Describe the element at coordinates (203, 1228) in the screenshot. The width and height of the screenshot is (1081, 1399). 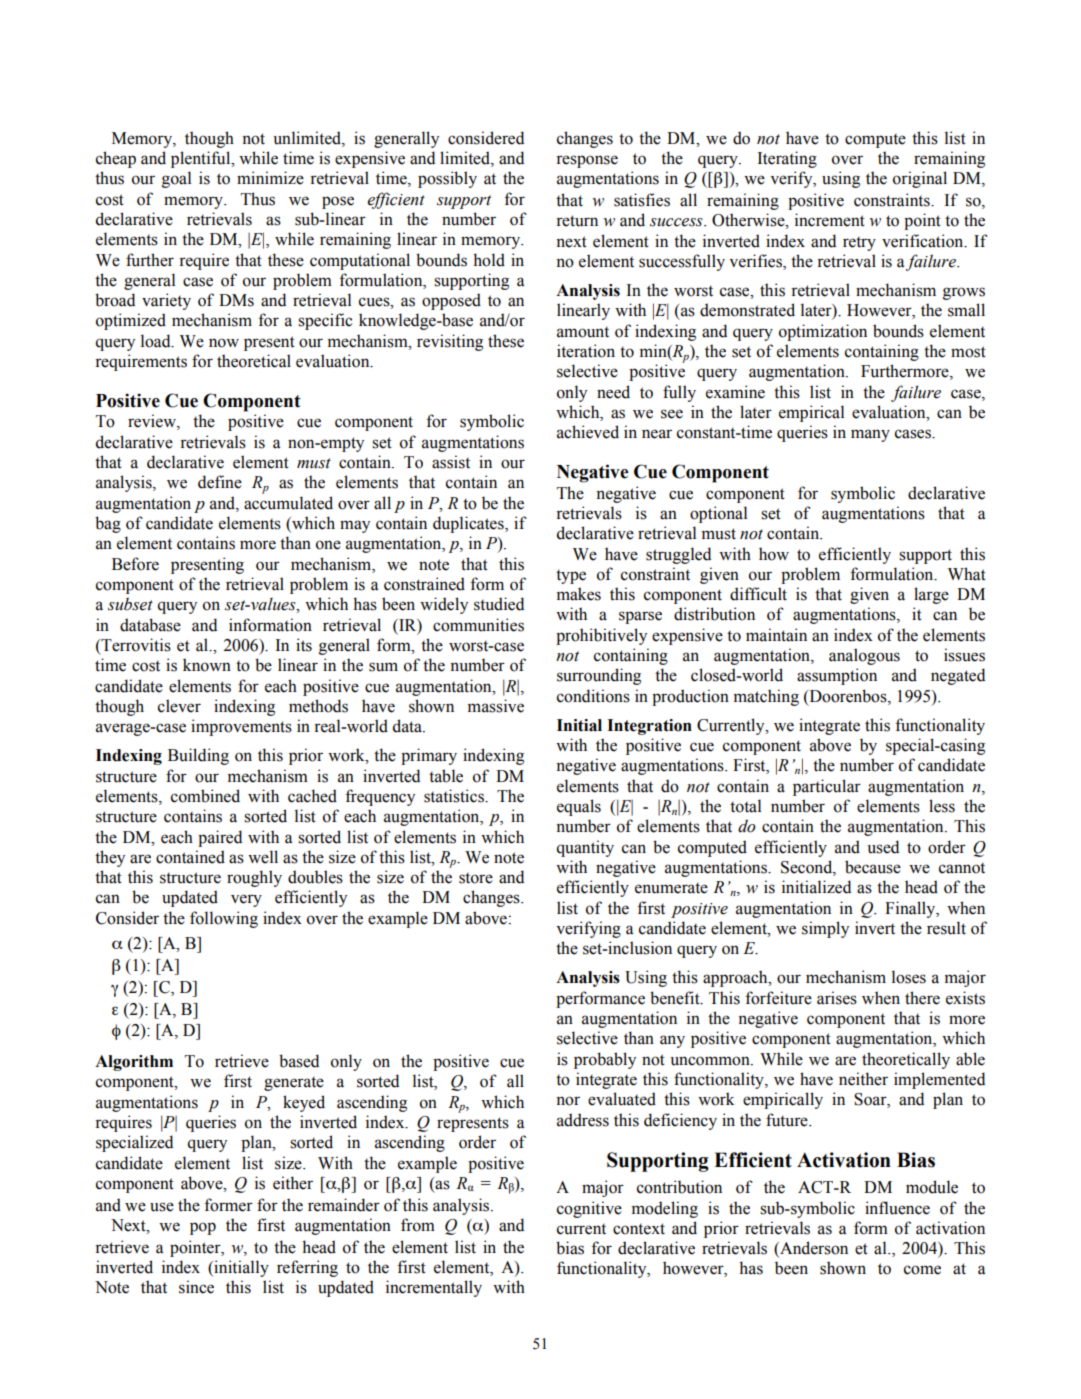
I see `pop` at that location.
